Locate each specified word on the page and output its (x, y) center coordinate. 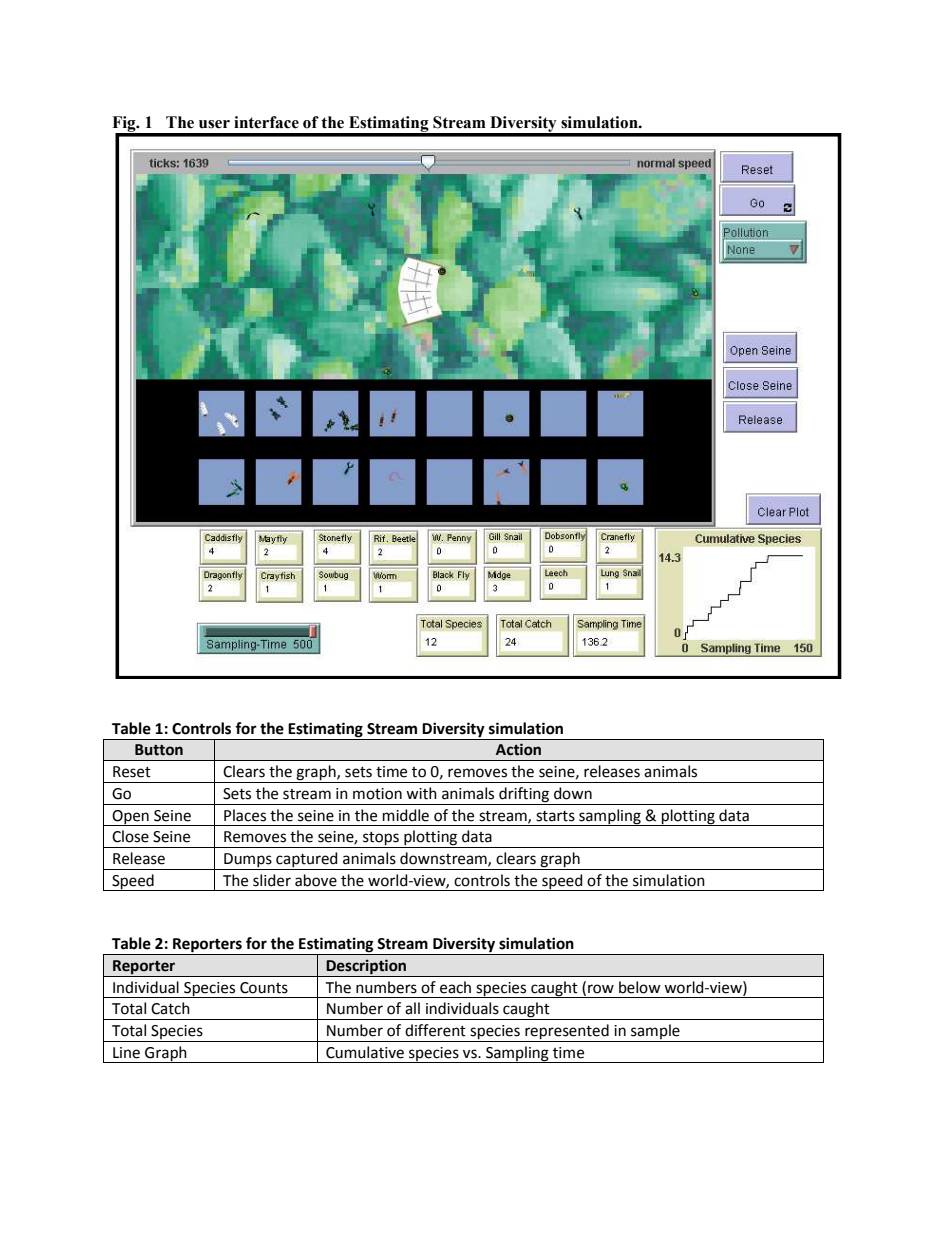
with (421, 793)
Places (245, 815)
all (412, 1008)
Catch (170, 1008)
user (214, 124)
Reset (132, 772)
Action (518, 749)
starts (555, 816)
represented (567, 1031)
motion (377, 794)
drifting (524, 796)
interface (266, 122)
